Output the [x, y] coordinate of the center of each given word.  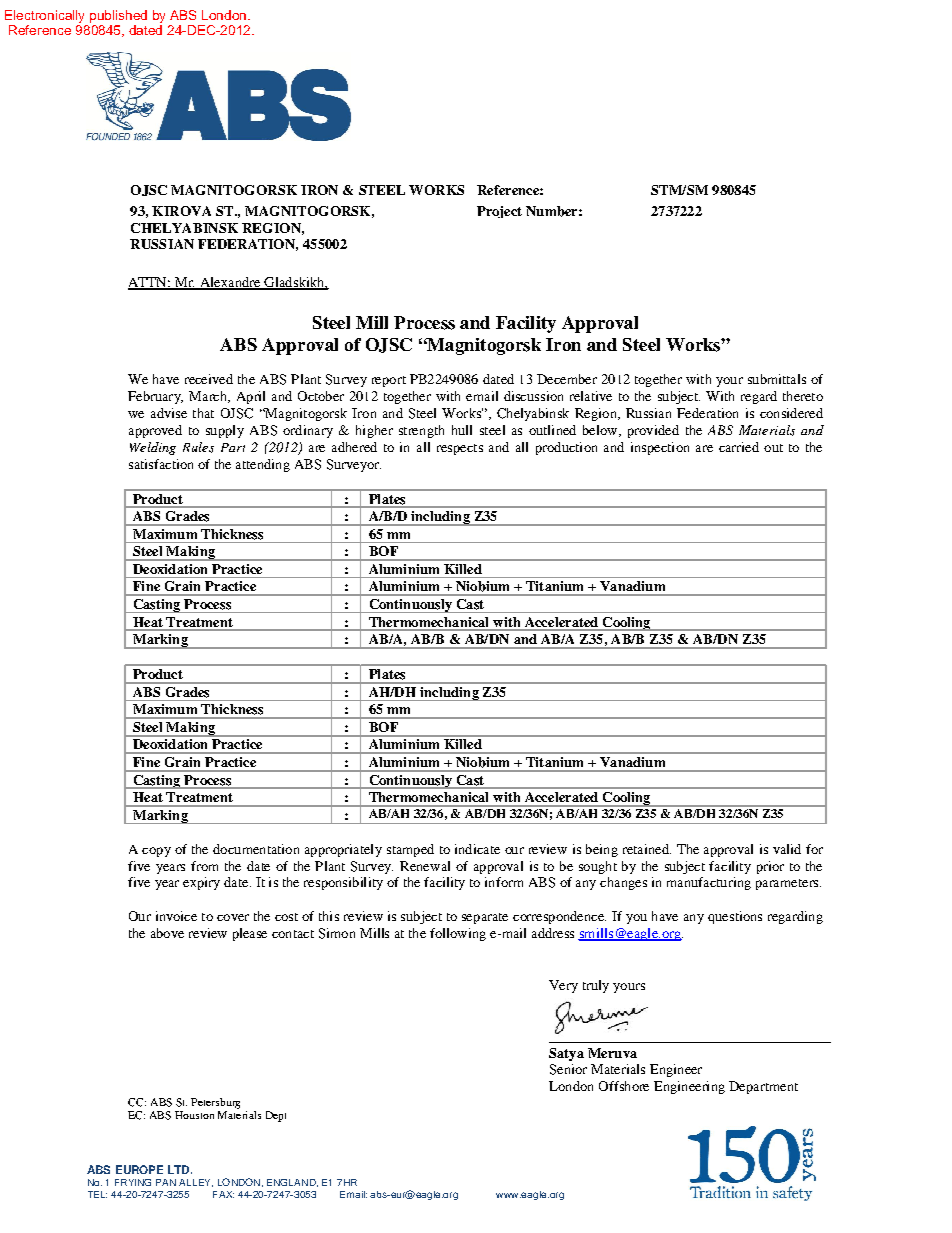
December [567, 379]
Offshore [624, 1086]
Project [499, 212]
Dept [276, 1116]
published [118, 16]
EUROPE [139, 1169]
